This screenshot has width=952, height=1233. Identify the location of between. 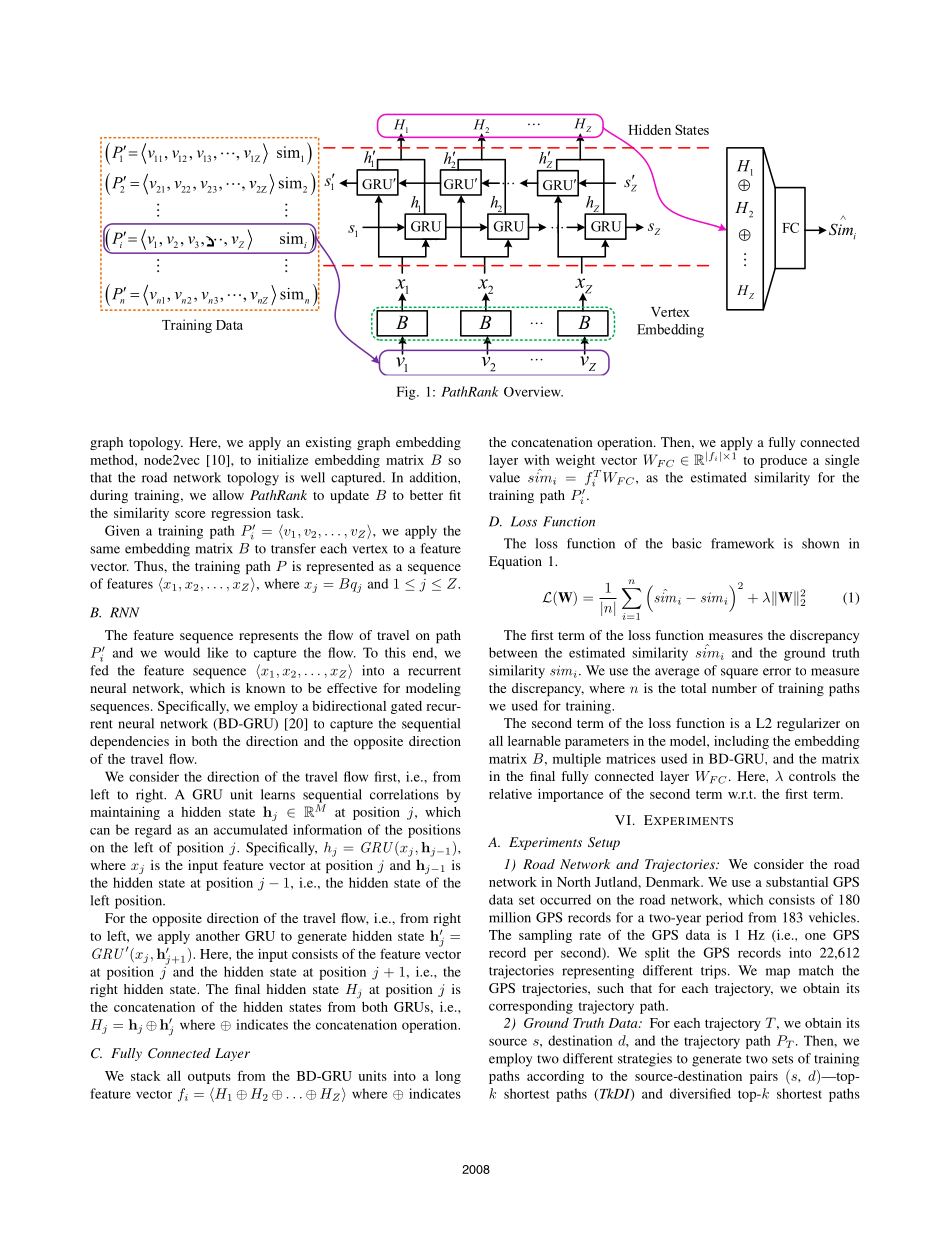
(513, 652).
